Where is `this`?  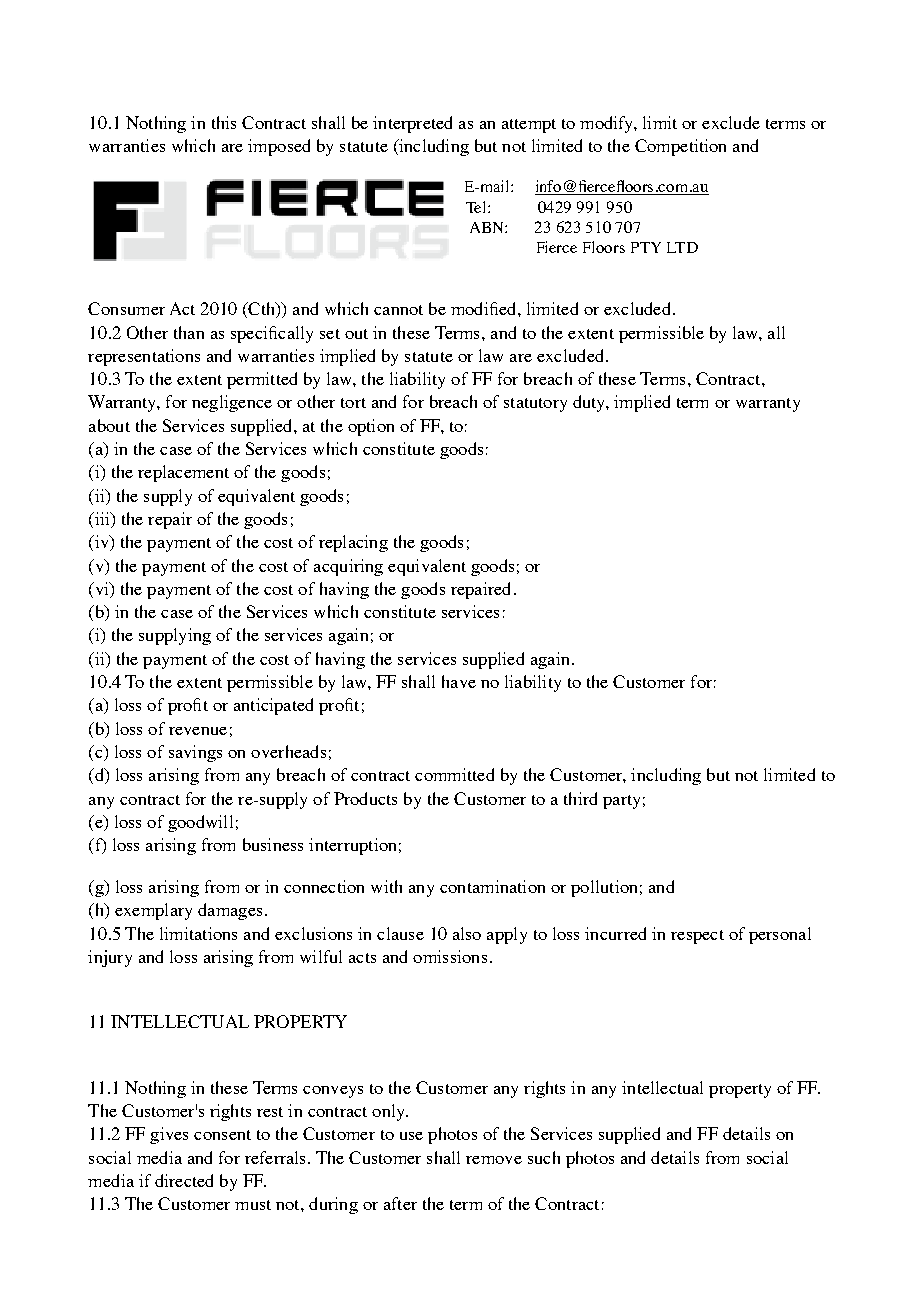
this is located at coordinates (224, 122).
